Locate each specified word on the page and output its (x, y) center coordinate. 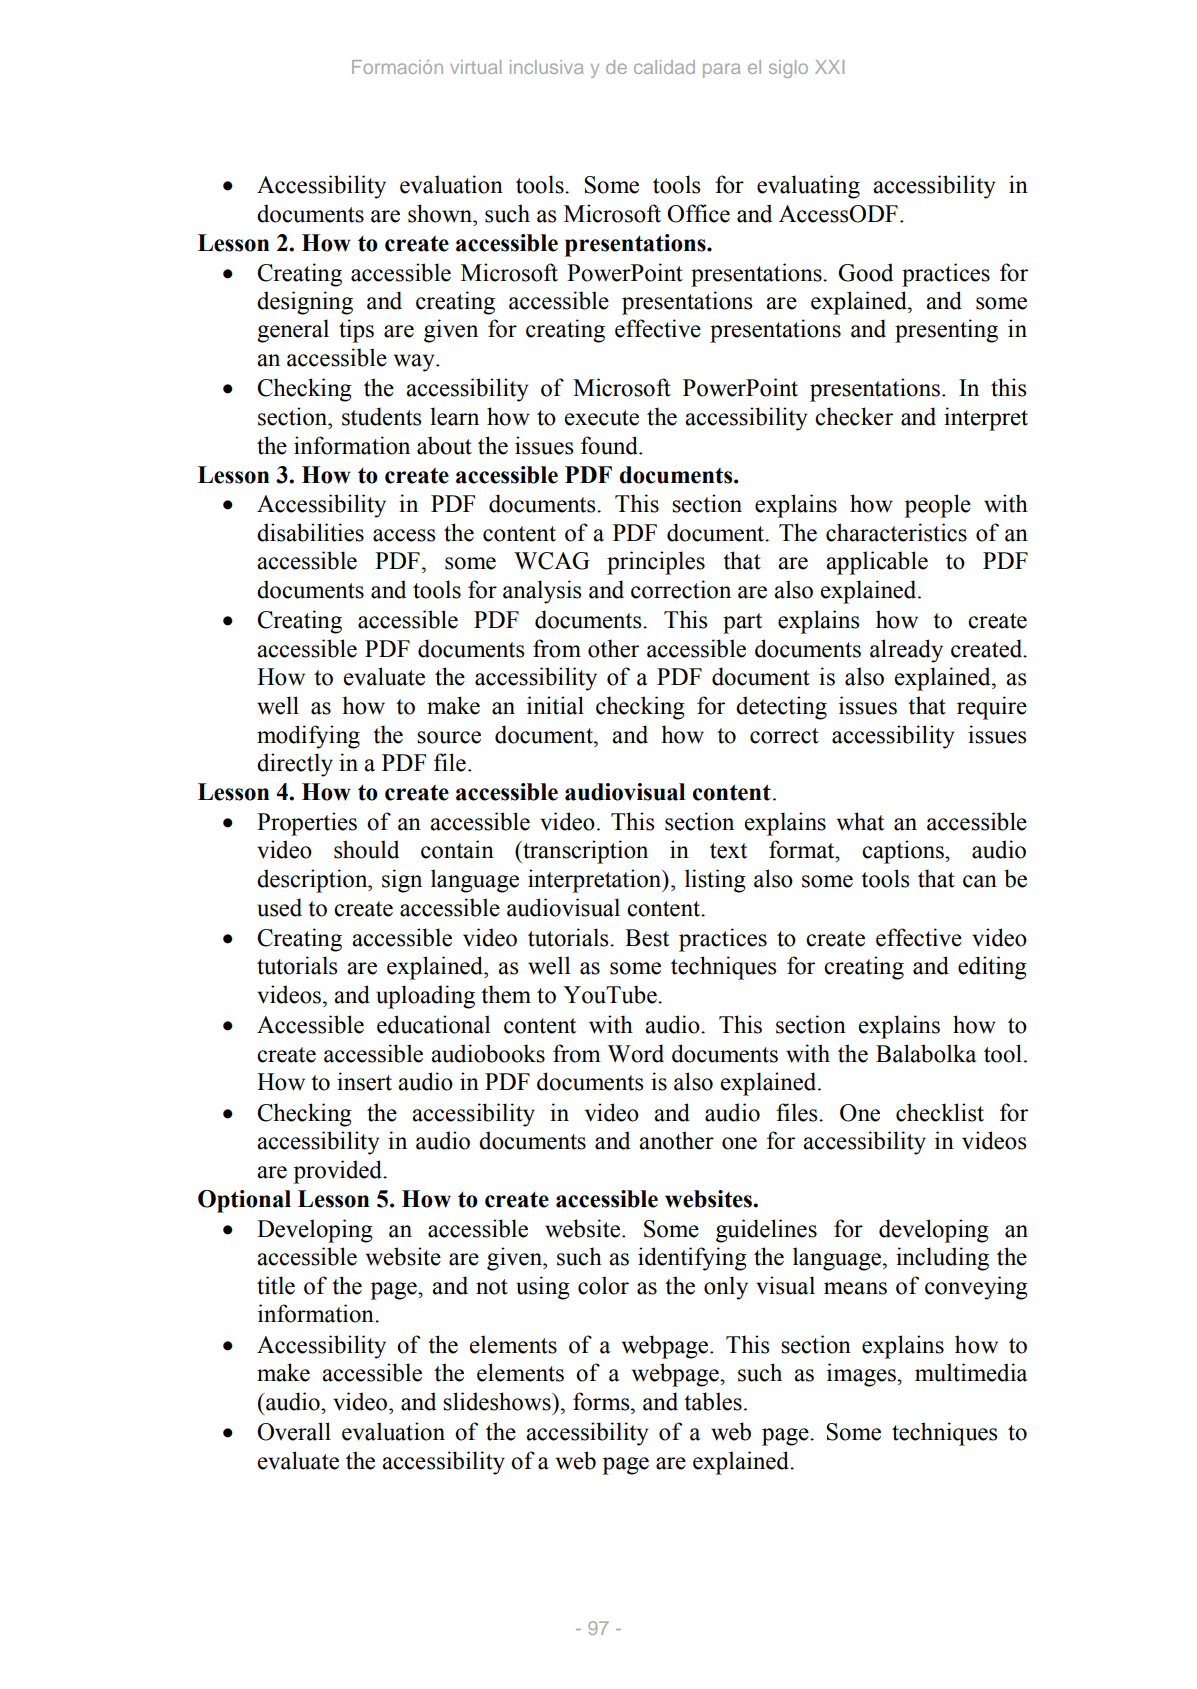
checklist (940, 1112)
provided (339, 1172)
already (906, 651)
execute (602, 418)
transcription (584, 852)
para (721, 70)
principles (656, 563)
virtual (475, 67)
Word (636, 1053)
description (313, 881)
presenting (946, 331)
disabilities (310, 532)
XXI (829, 67)
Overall (294, 1431)
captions (904, 852)
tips (356, 331)
